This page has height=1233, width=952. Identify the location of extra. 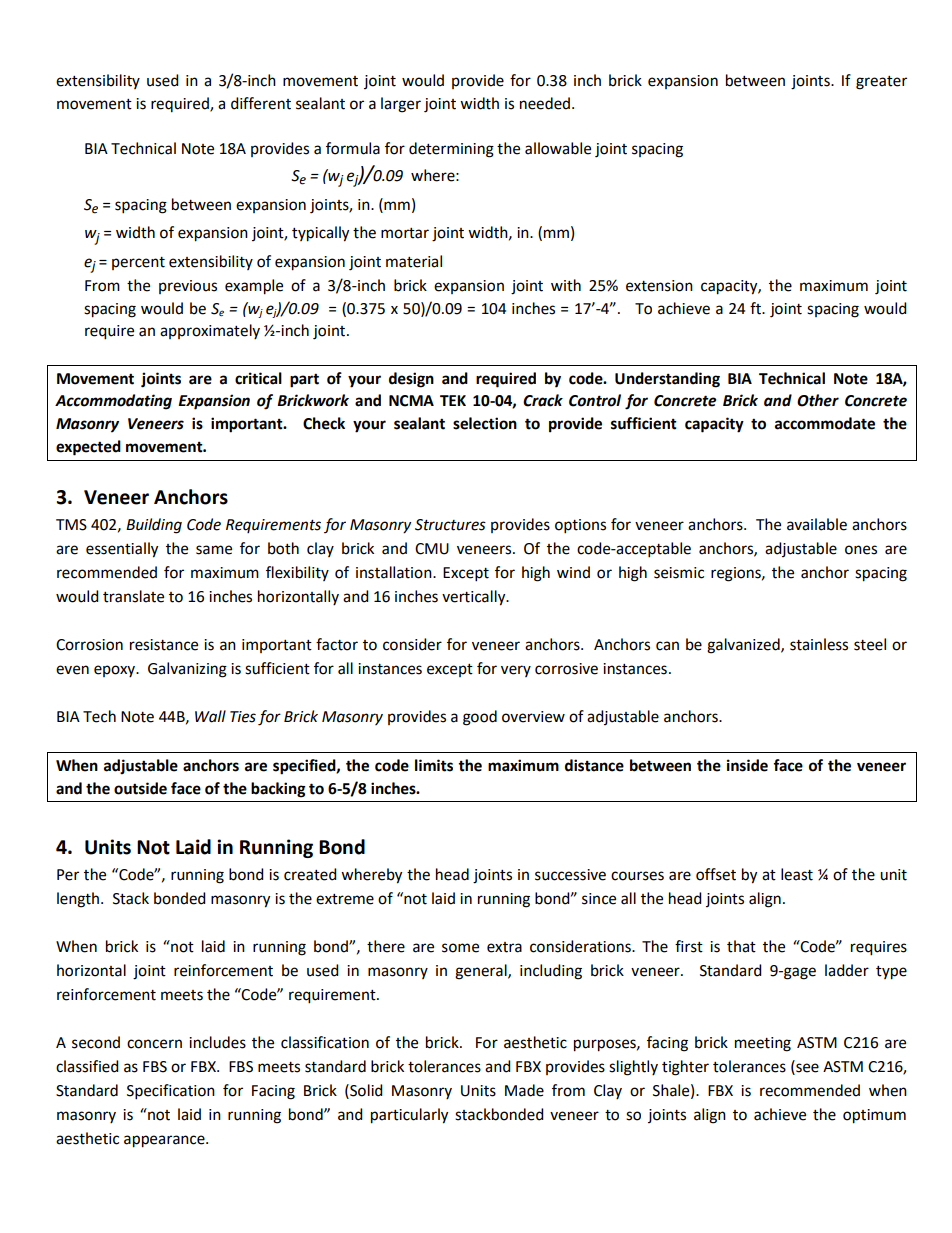
(504, 947).
